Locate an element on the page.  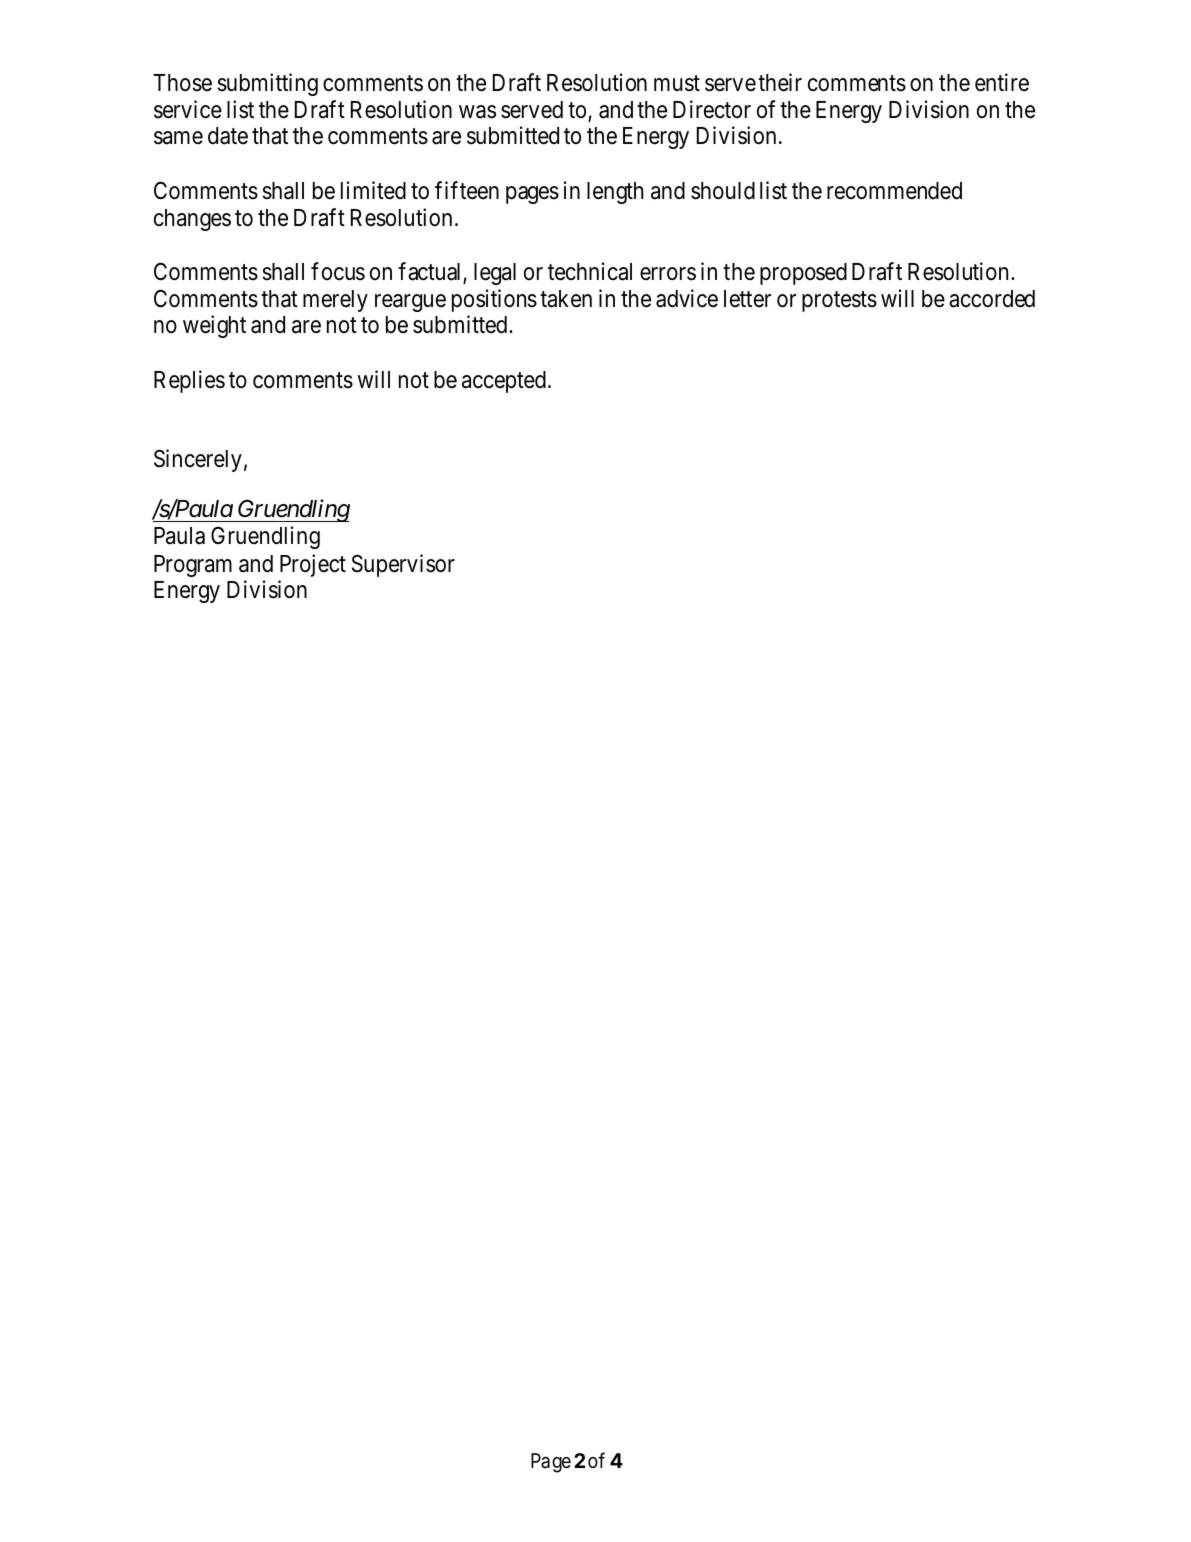
protests is located at coordinates (839, 301).
